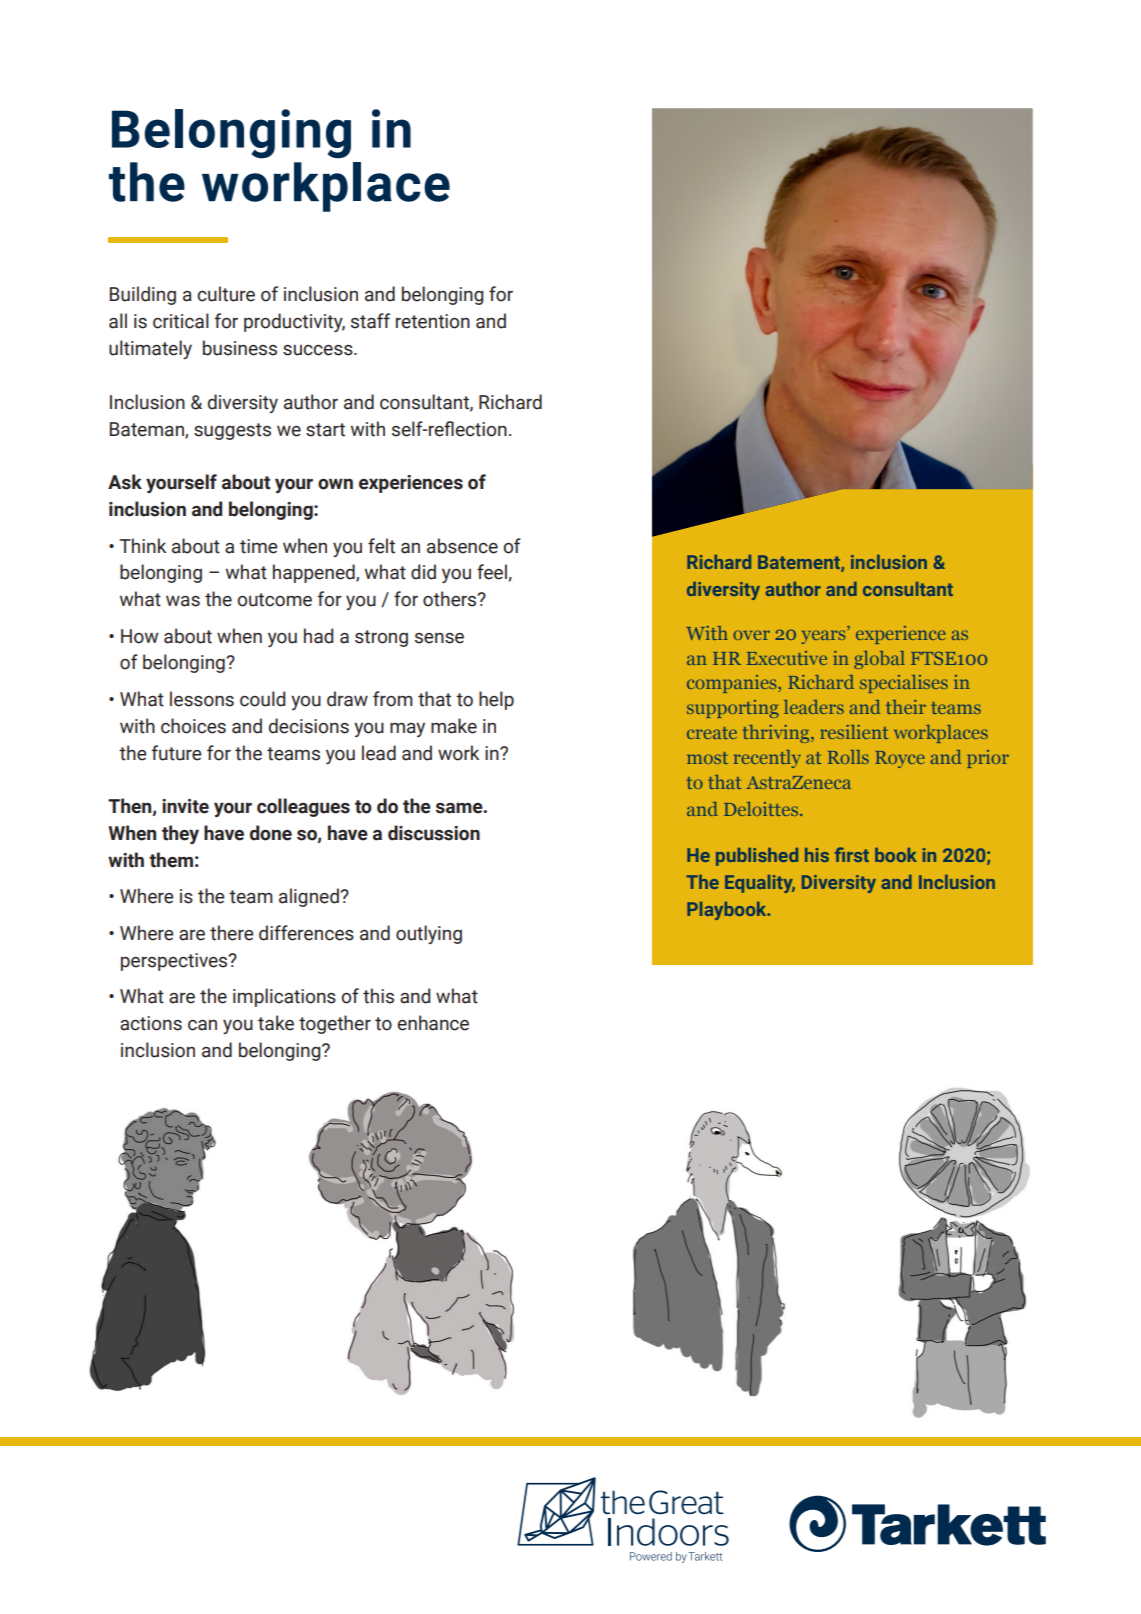 The width and height of the screenshot is (1141, 1614). Describe the element at coordinates (177, 753) in the screenshot. I see `future` at that location.
